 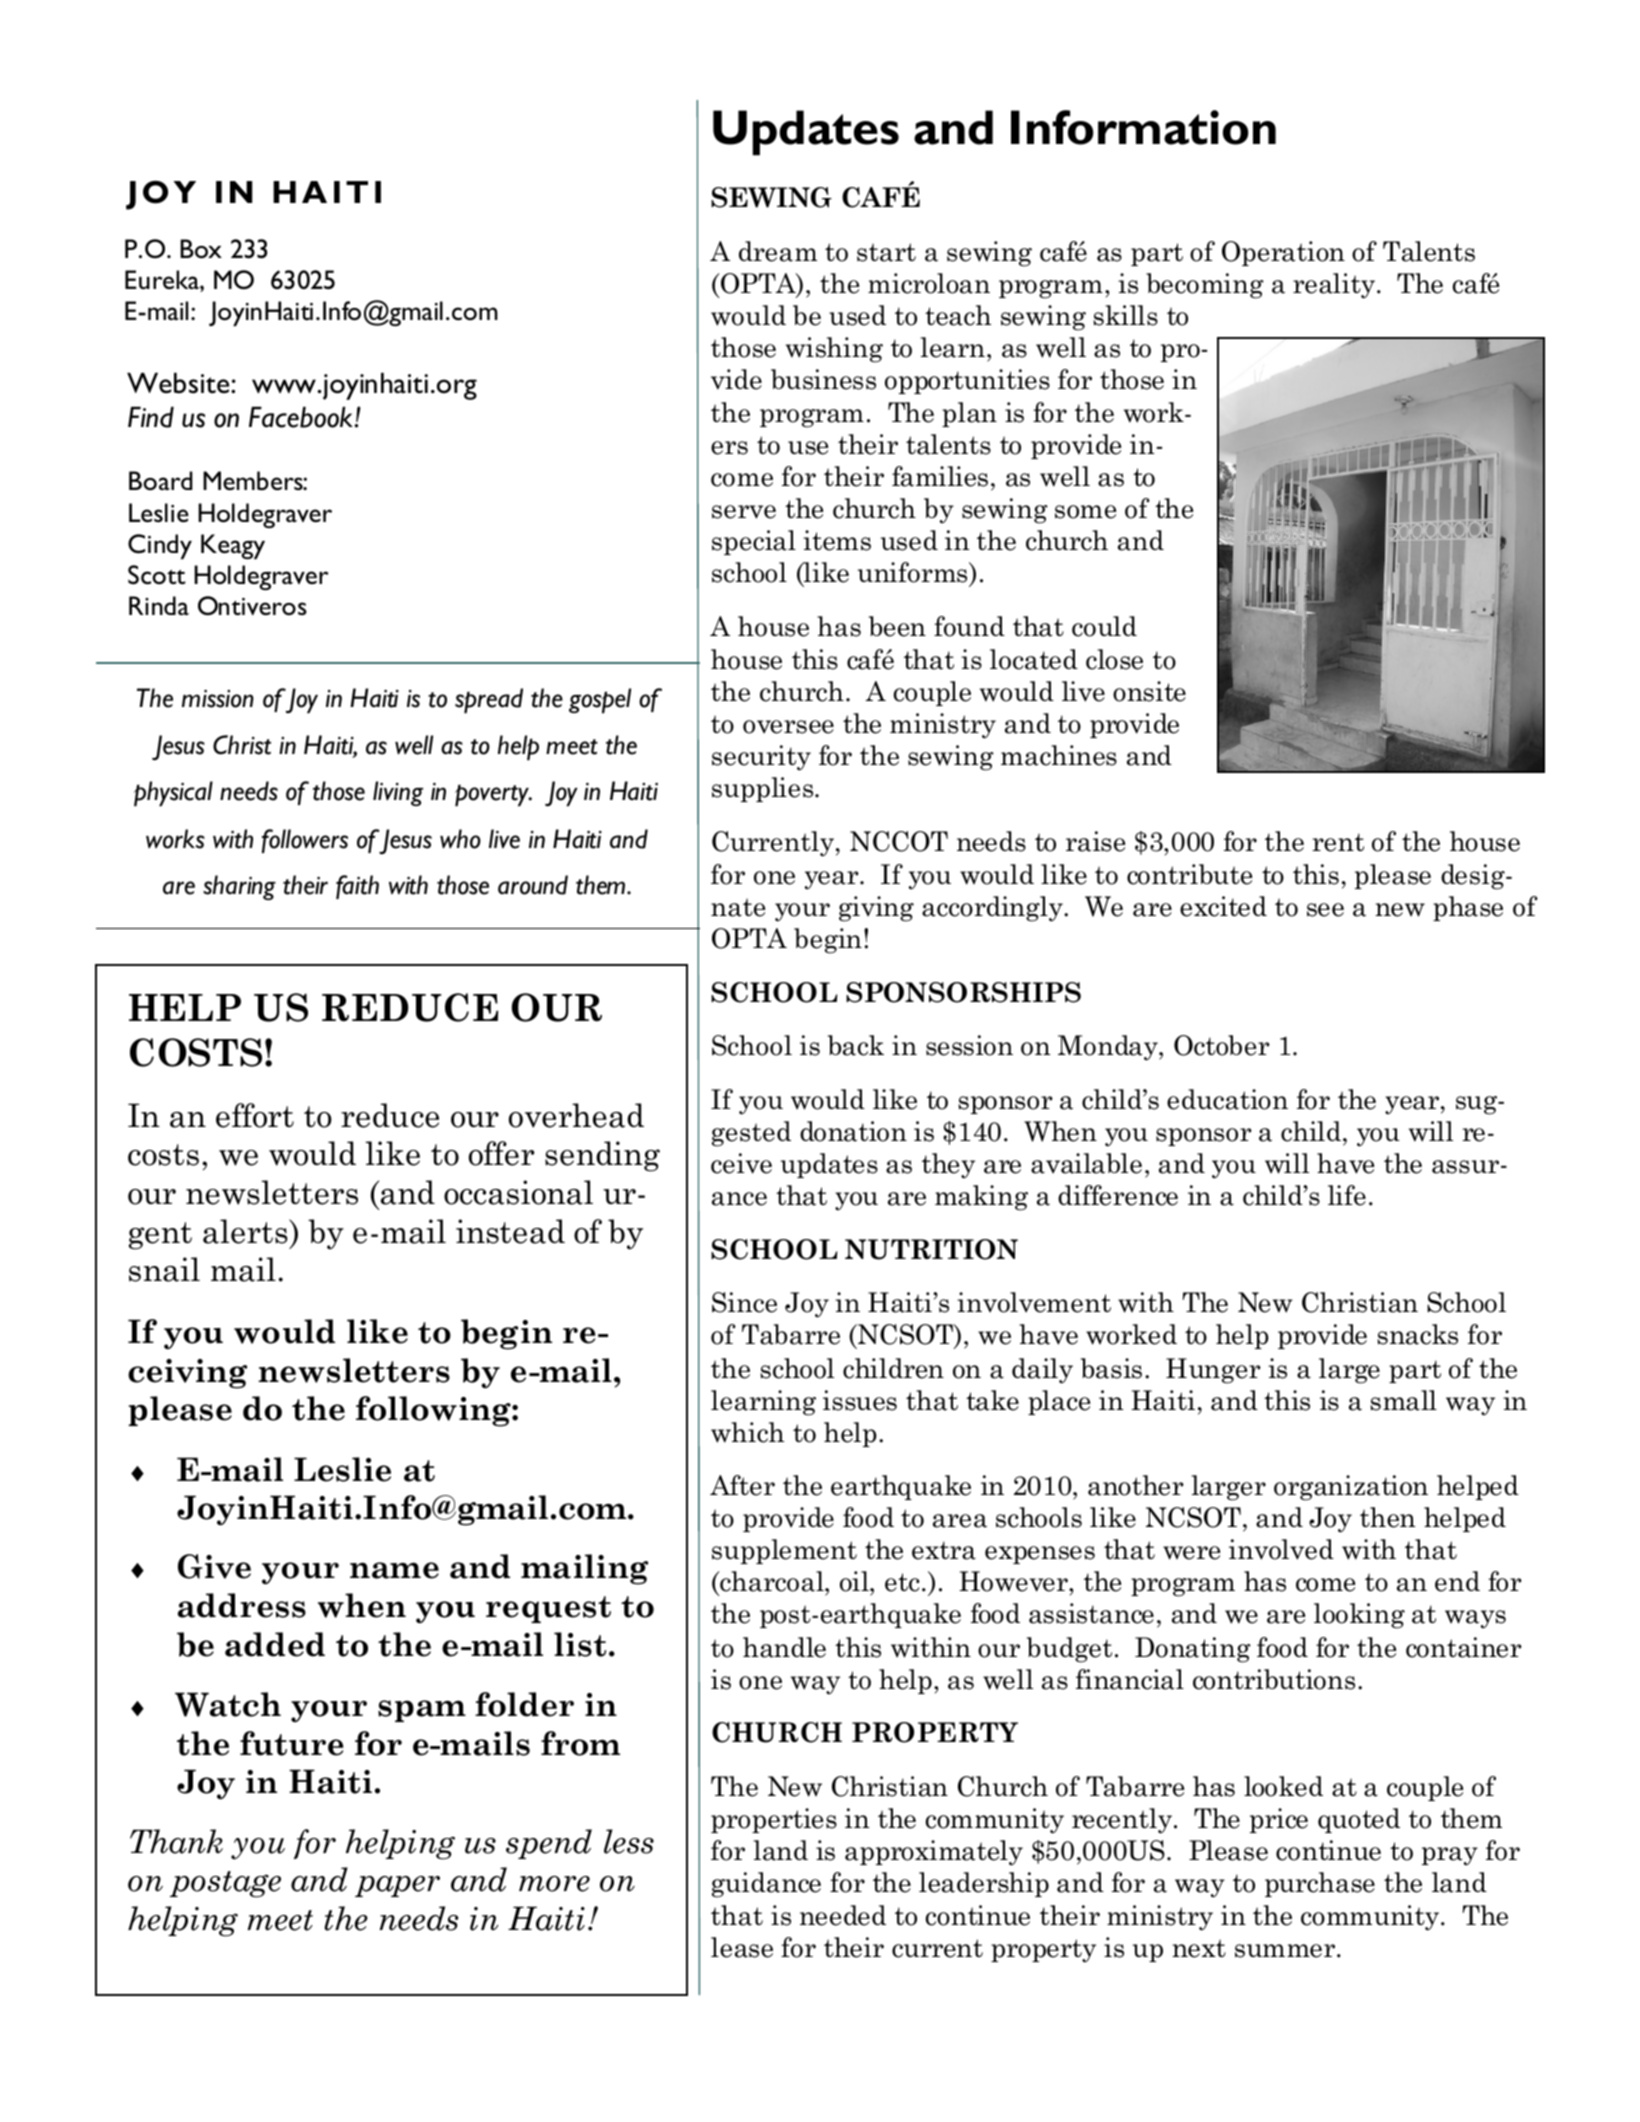 I want to click on wishing, so click(x=834, y=350).
